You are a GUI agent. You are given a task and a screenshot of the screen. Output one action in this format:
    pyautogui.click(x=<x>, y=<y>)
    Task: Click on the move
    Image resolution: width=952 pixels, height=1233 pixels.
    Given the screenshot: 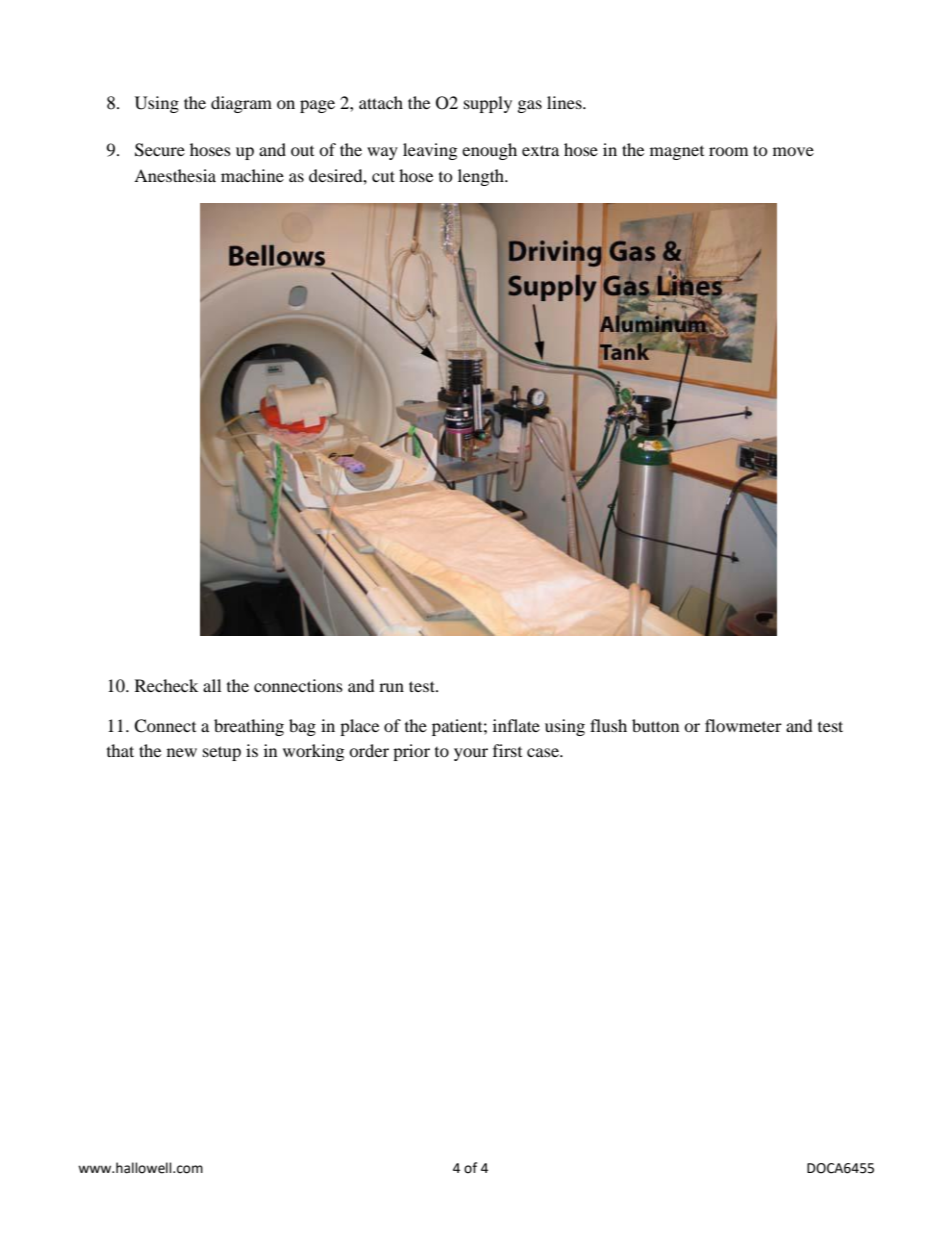 What is the action you would take?
    pyautogui.click(x=793, y=151)
